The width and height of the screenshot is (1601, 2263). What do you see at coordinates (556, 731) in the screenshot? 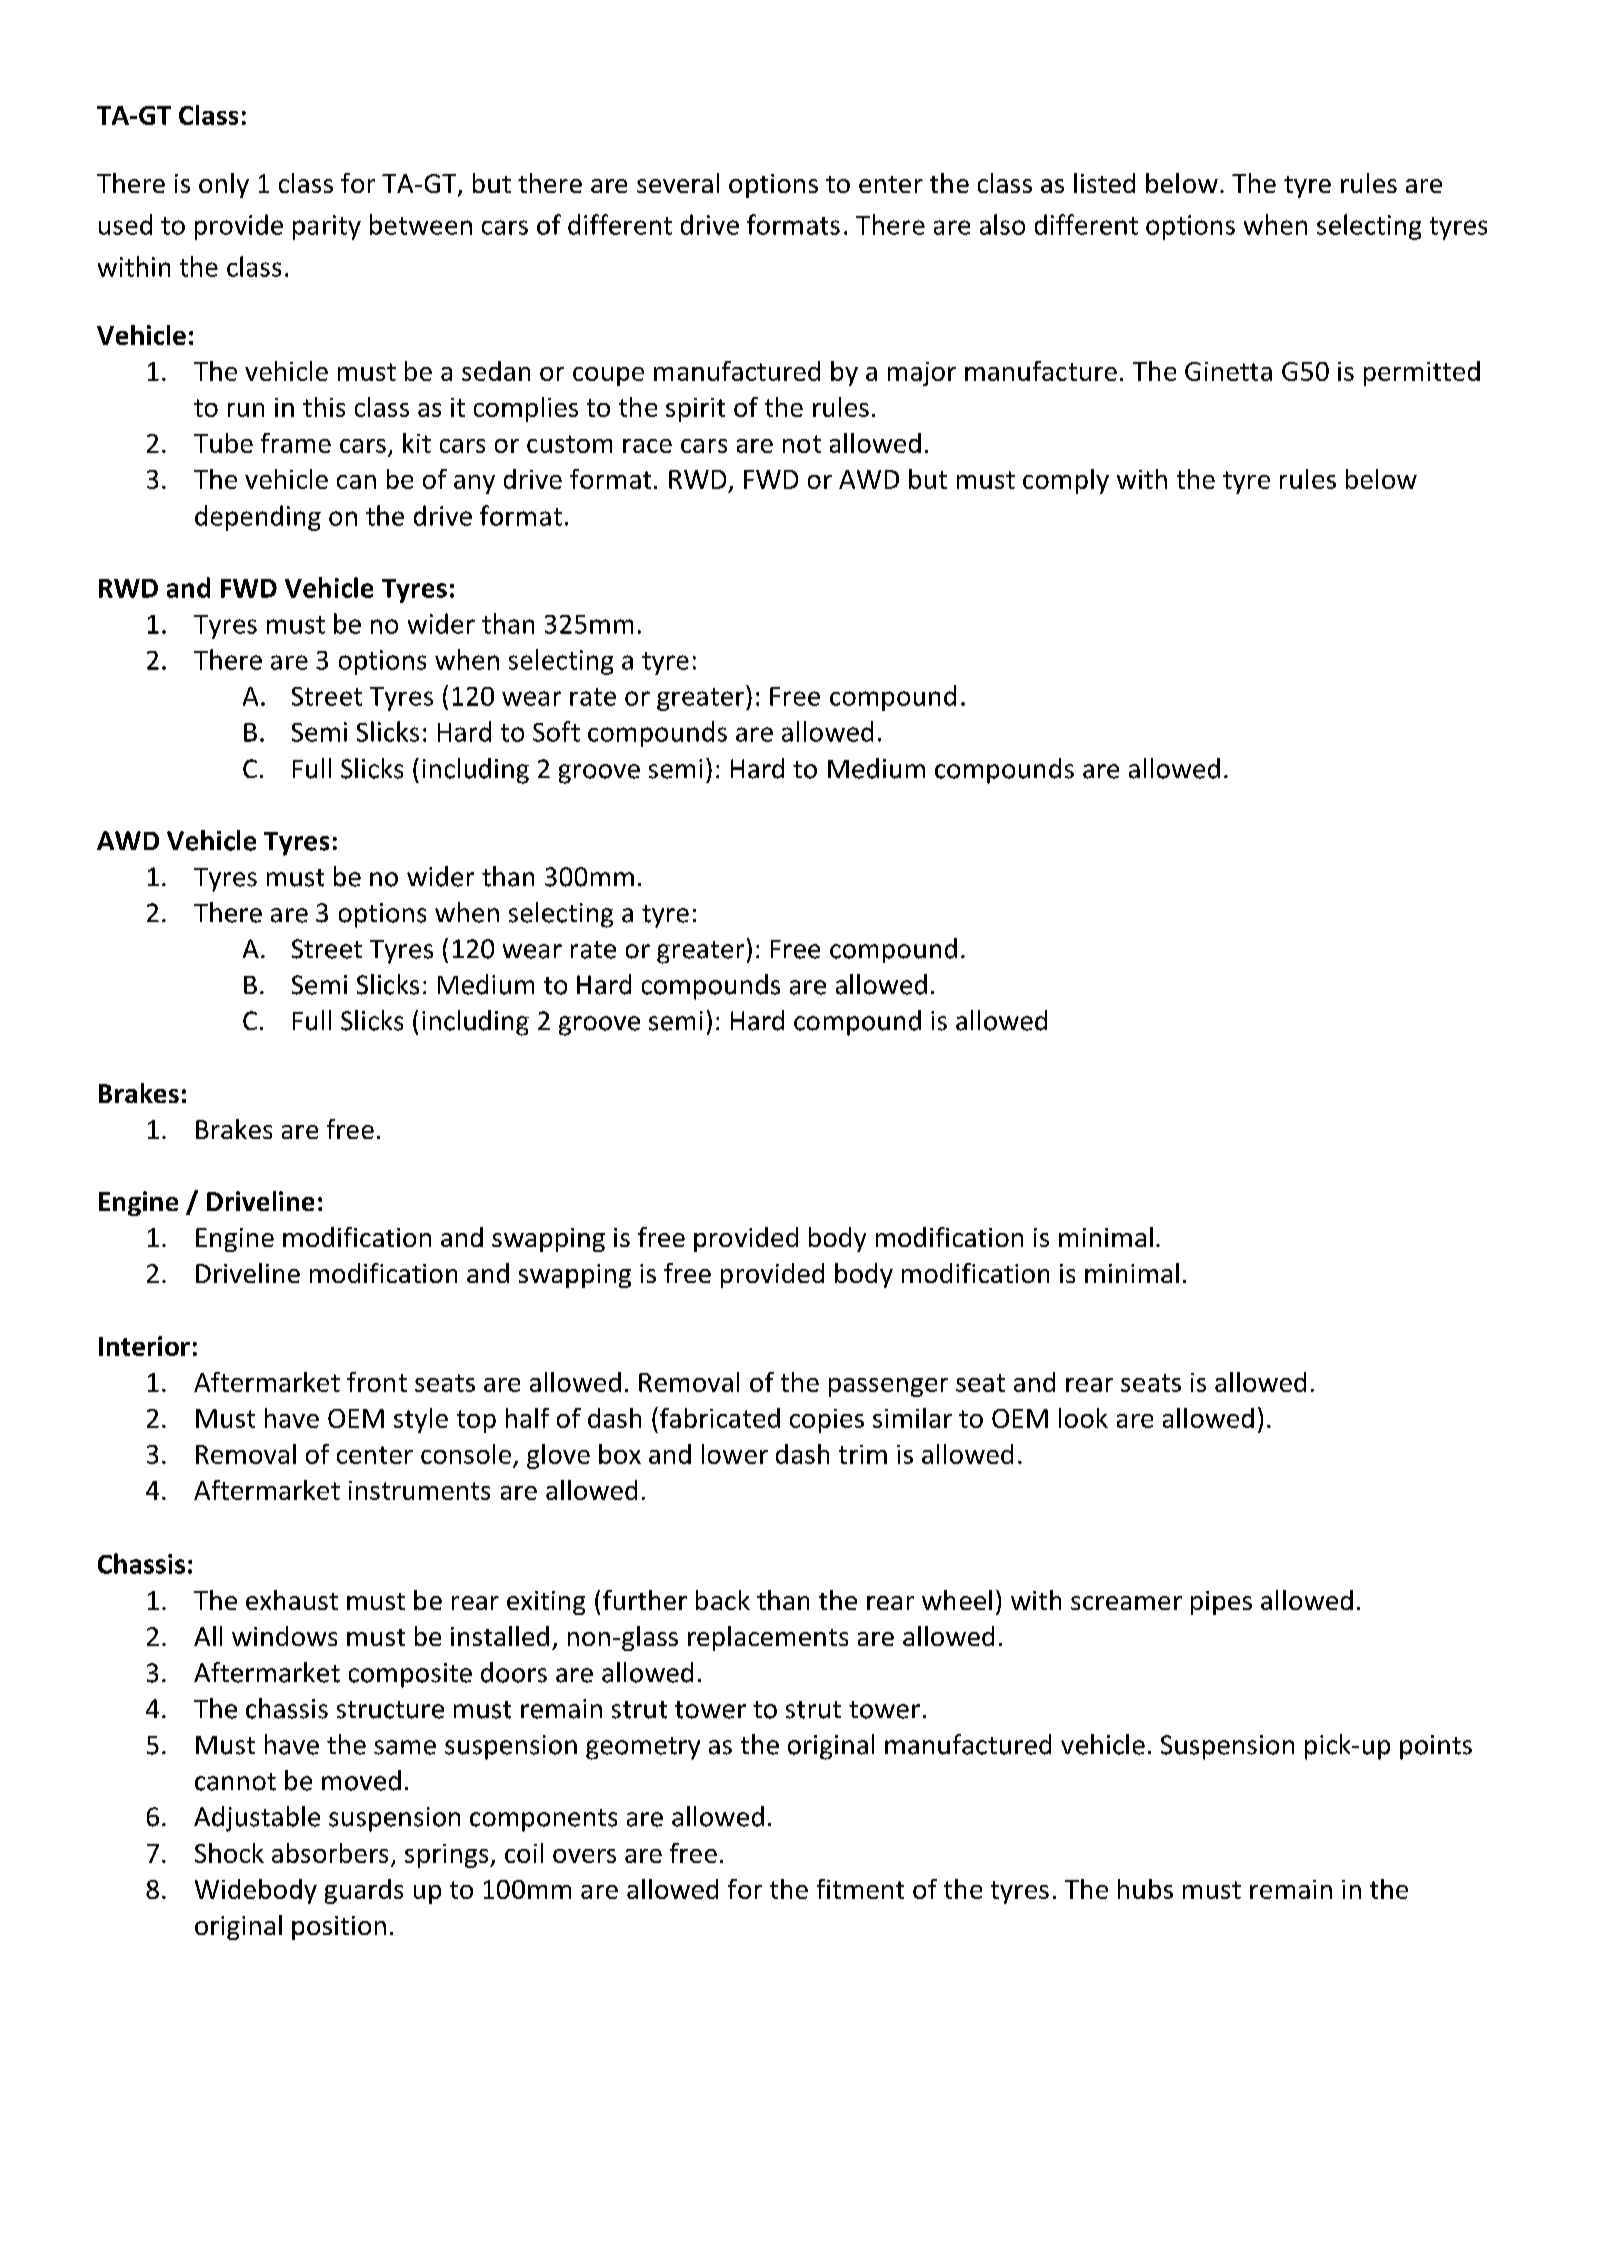
I see `Soft` at bounding box center [556, 731].
